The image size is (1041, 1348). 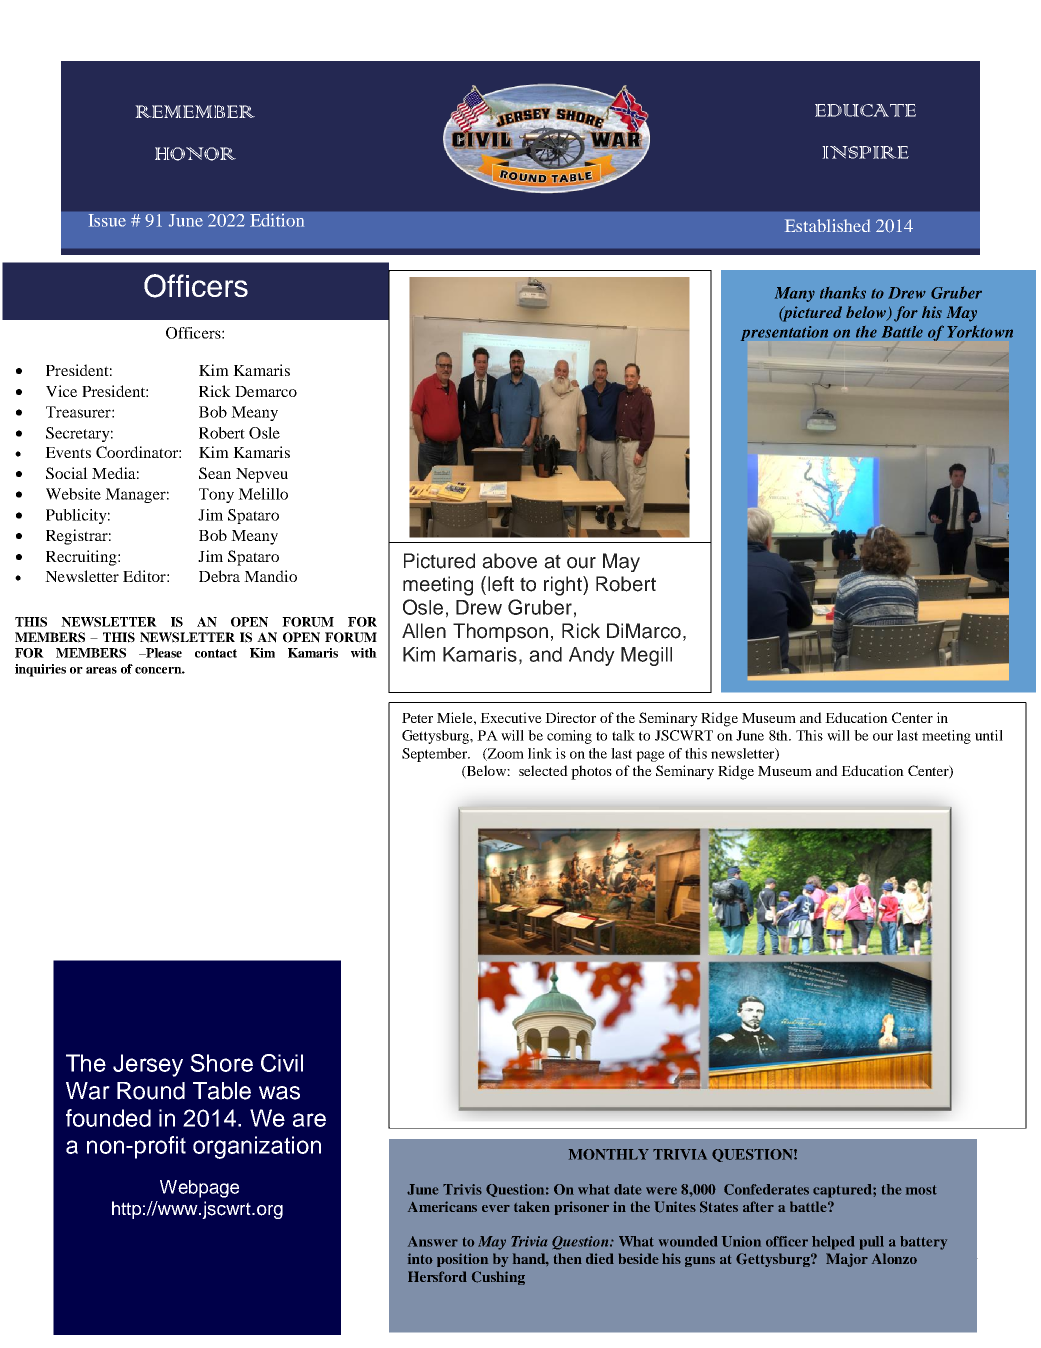 What do you see at coordinates (511, 717) in the screenshot?
I see `Executive` at bounding box center [511, 717].
